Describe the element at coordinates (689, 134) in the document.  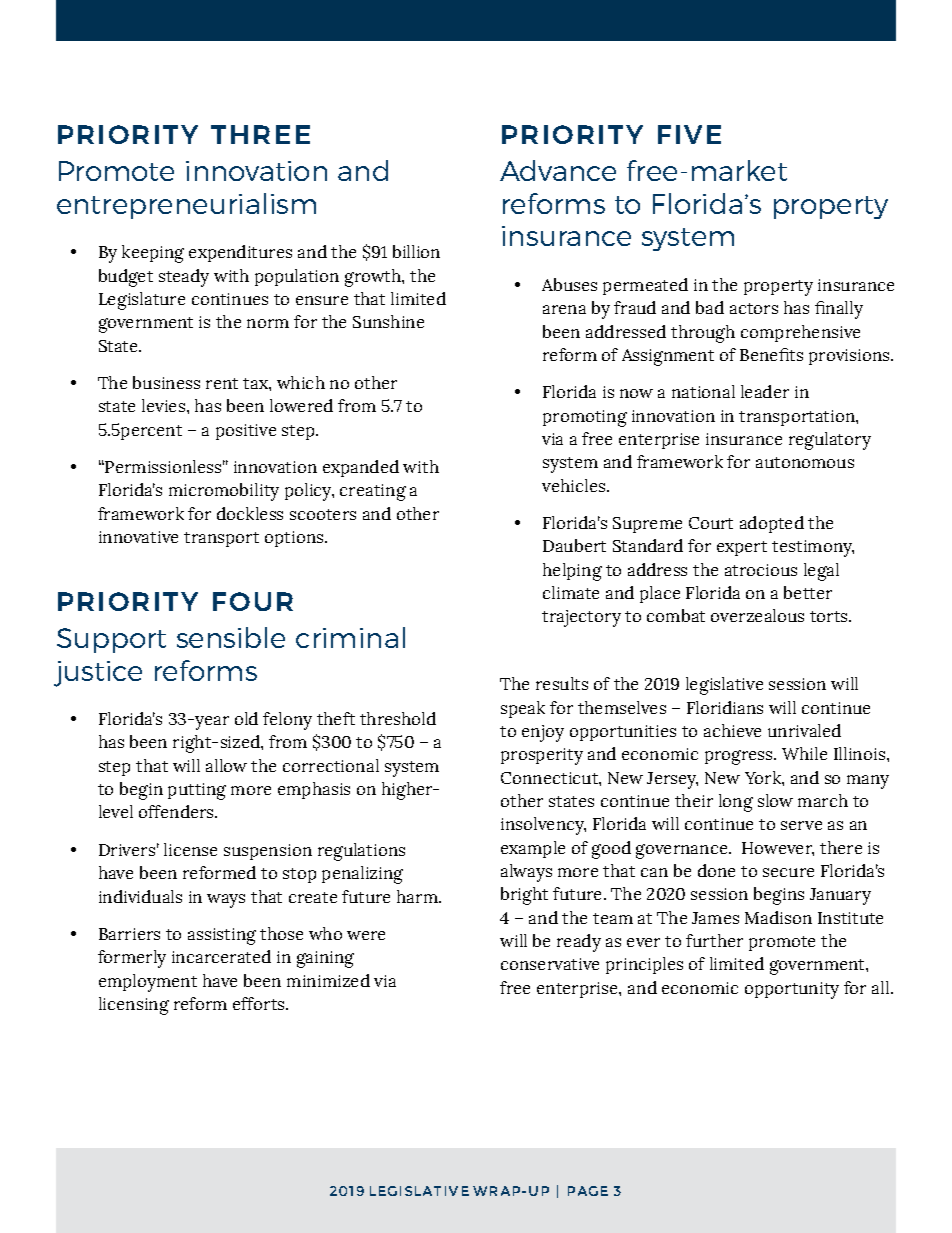
I see `FIVE` at that location.
